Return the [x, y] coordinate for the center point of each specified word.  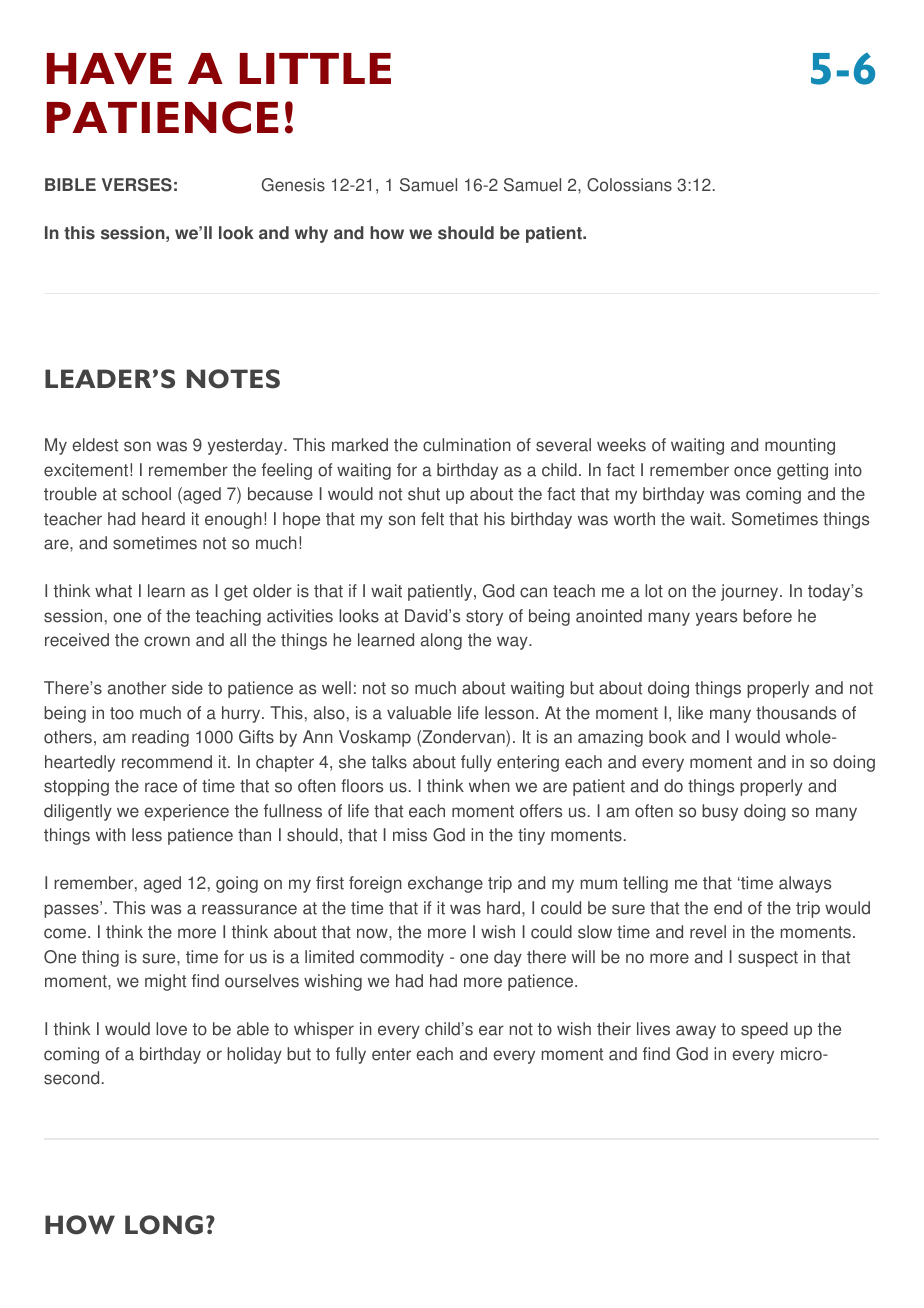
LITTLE [315, 68]
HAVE [109, 69]
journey [751, 592]
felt [432, 519]
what [113, 591]
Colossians [629, 185]
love [171, 1029]
